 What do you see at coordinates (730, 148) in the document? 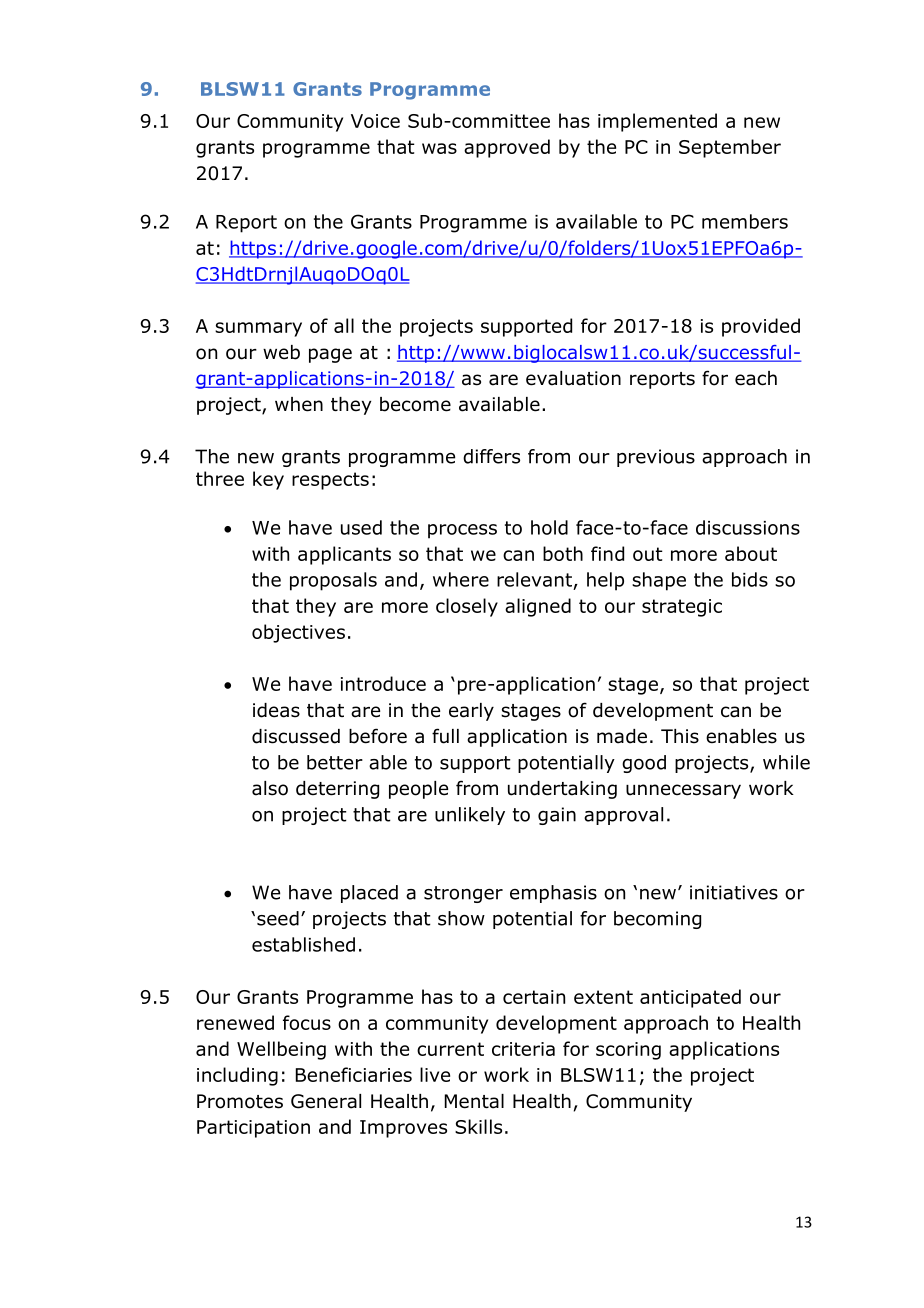
I see `September` at bounding box center [730, 148].
